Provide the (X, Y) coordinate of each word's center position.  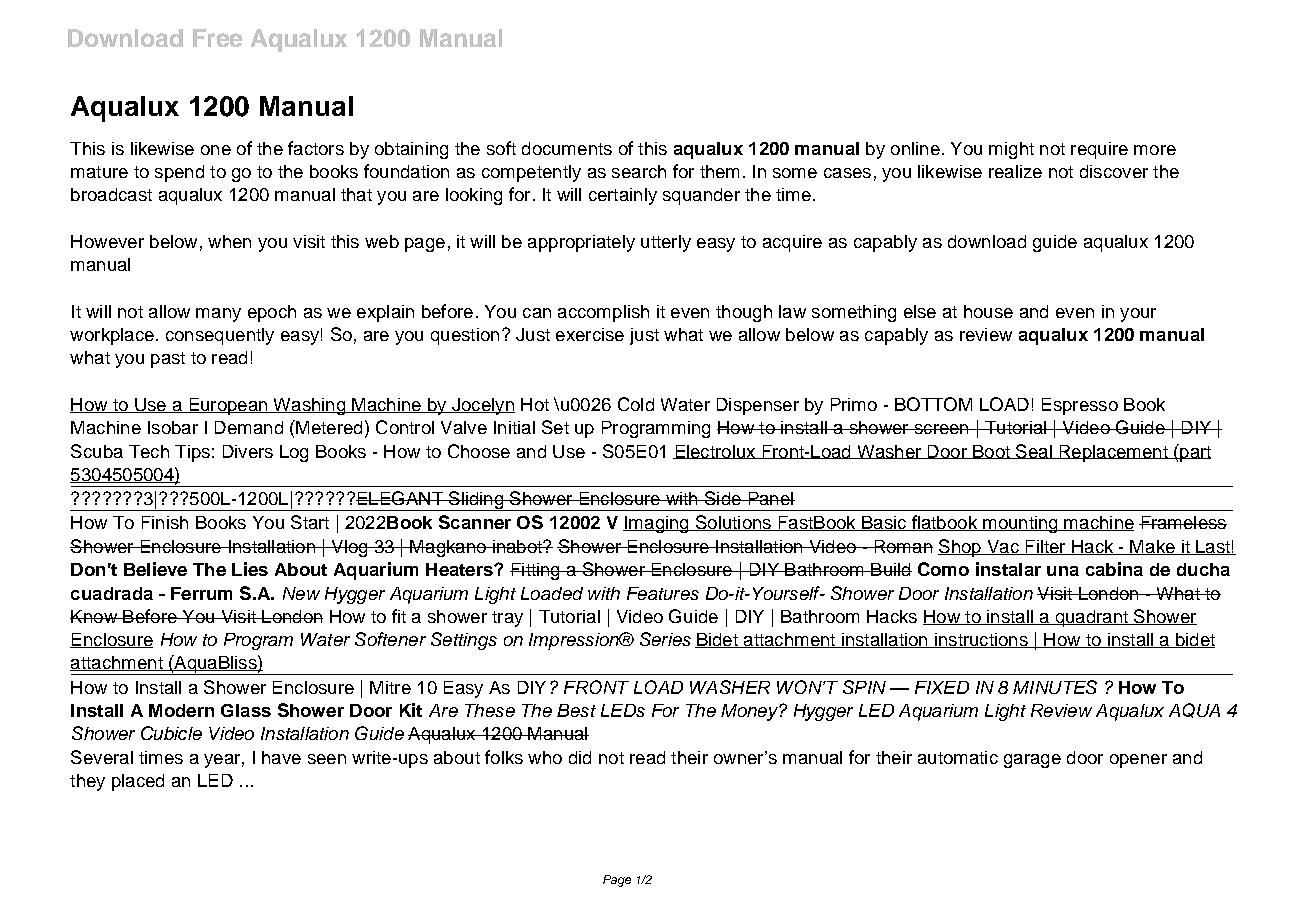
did (580, 757)
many (218, 315)
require (1099, 150)
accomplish (603, 313)
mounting (1020, 524)
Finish (165, 522)
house (988, 311)
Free (217, 38)
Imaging (657, 524)
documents (567, 148)
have (281, 757)
